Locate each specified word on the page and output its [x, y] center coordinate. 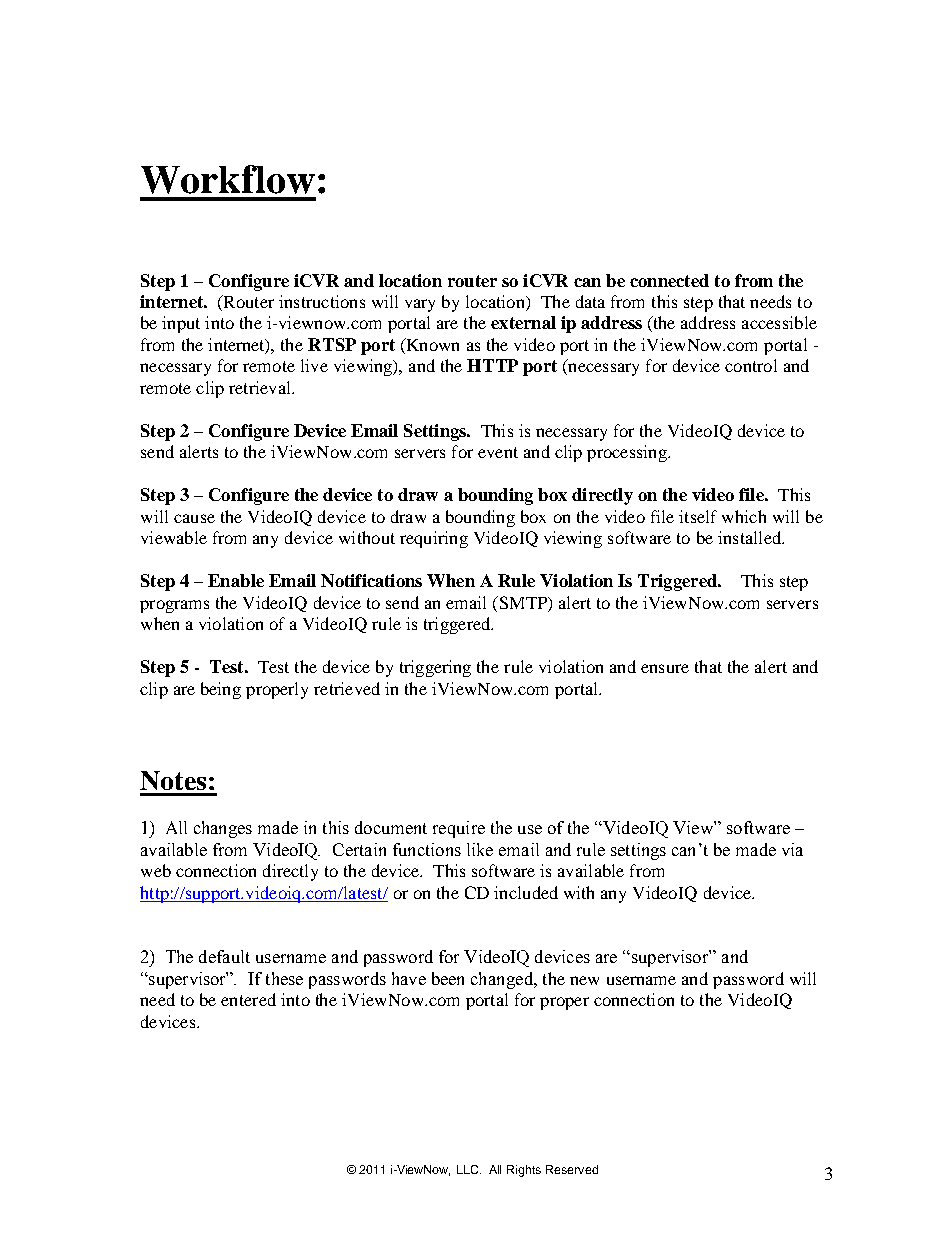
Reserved [572, 1169]
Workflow [228, 179]
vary [420, 305]
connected [669, 280]
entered [248, 999]
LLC [469, 1169]
